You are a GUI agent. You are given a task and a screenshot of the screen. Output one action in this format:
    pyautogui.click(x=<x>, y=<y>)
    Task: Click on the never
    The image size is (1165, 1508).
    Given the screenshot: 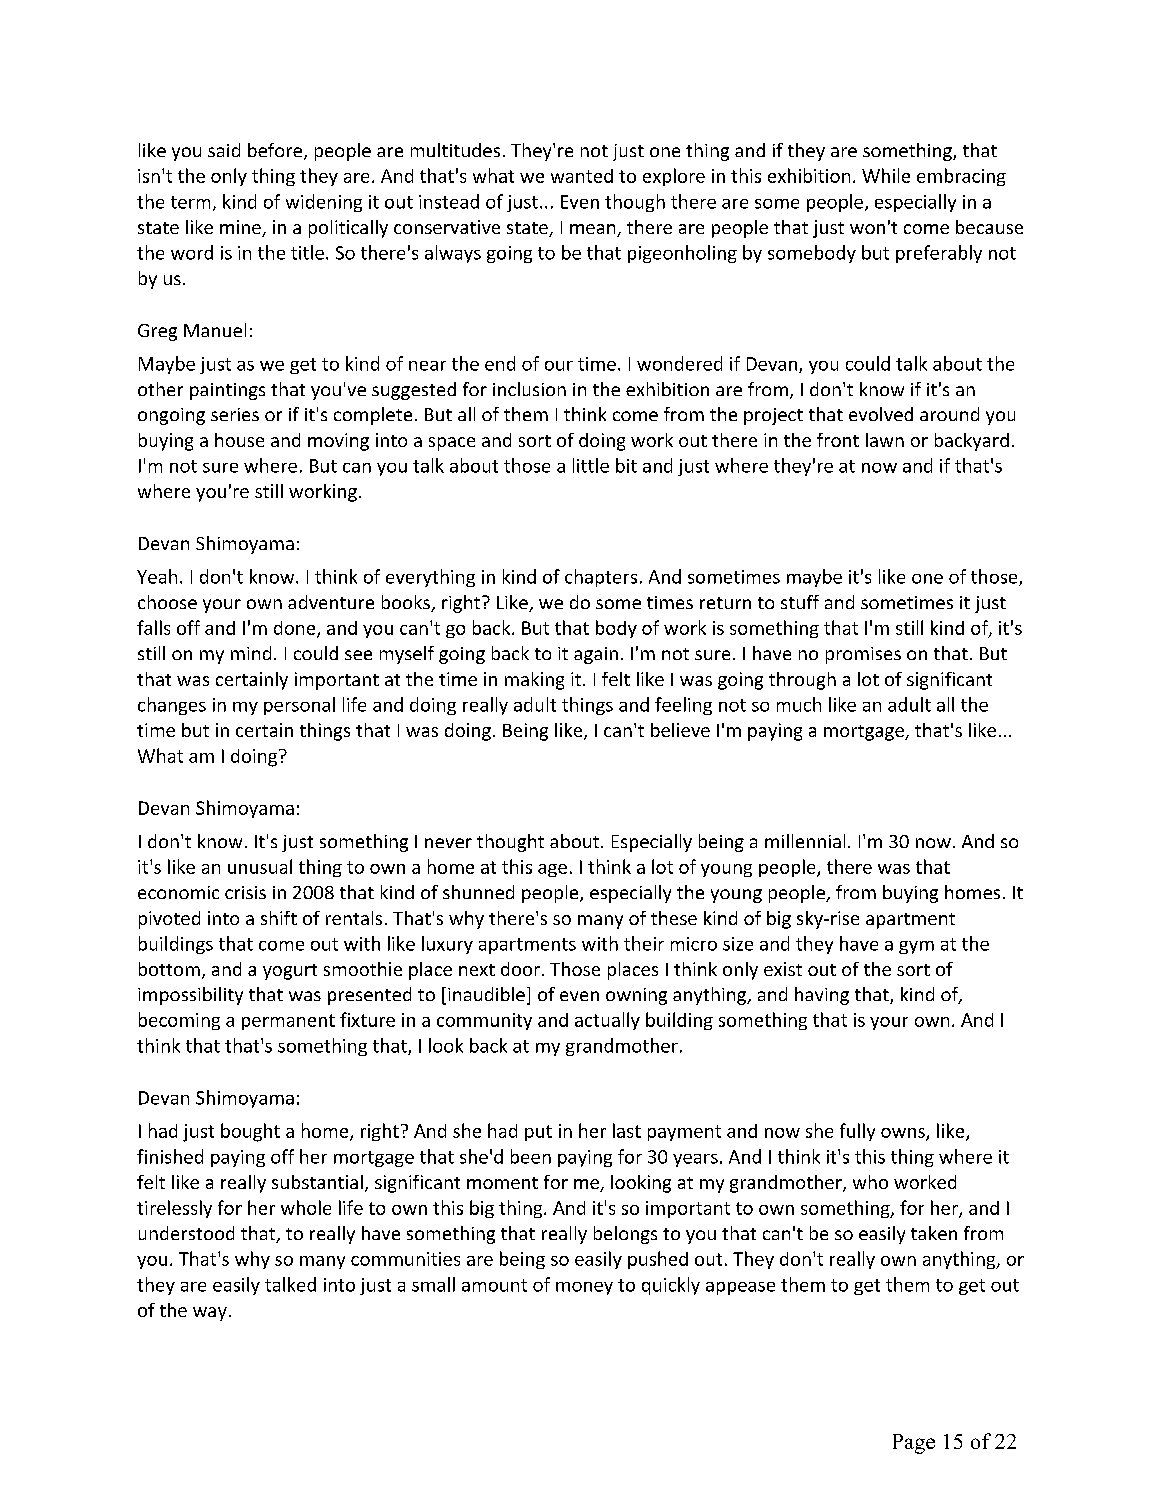 What is the action you would take?
    pyautogui.click(x=448, y=843)
